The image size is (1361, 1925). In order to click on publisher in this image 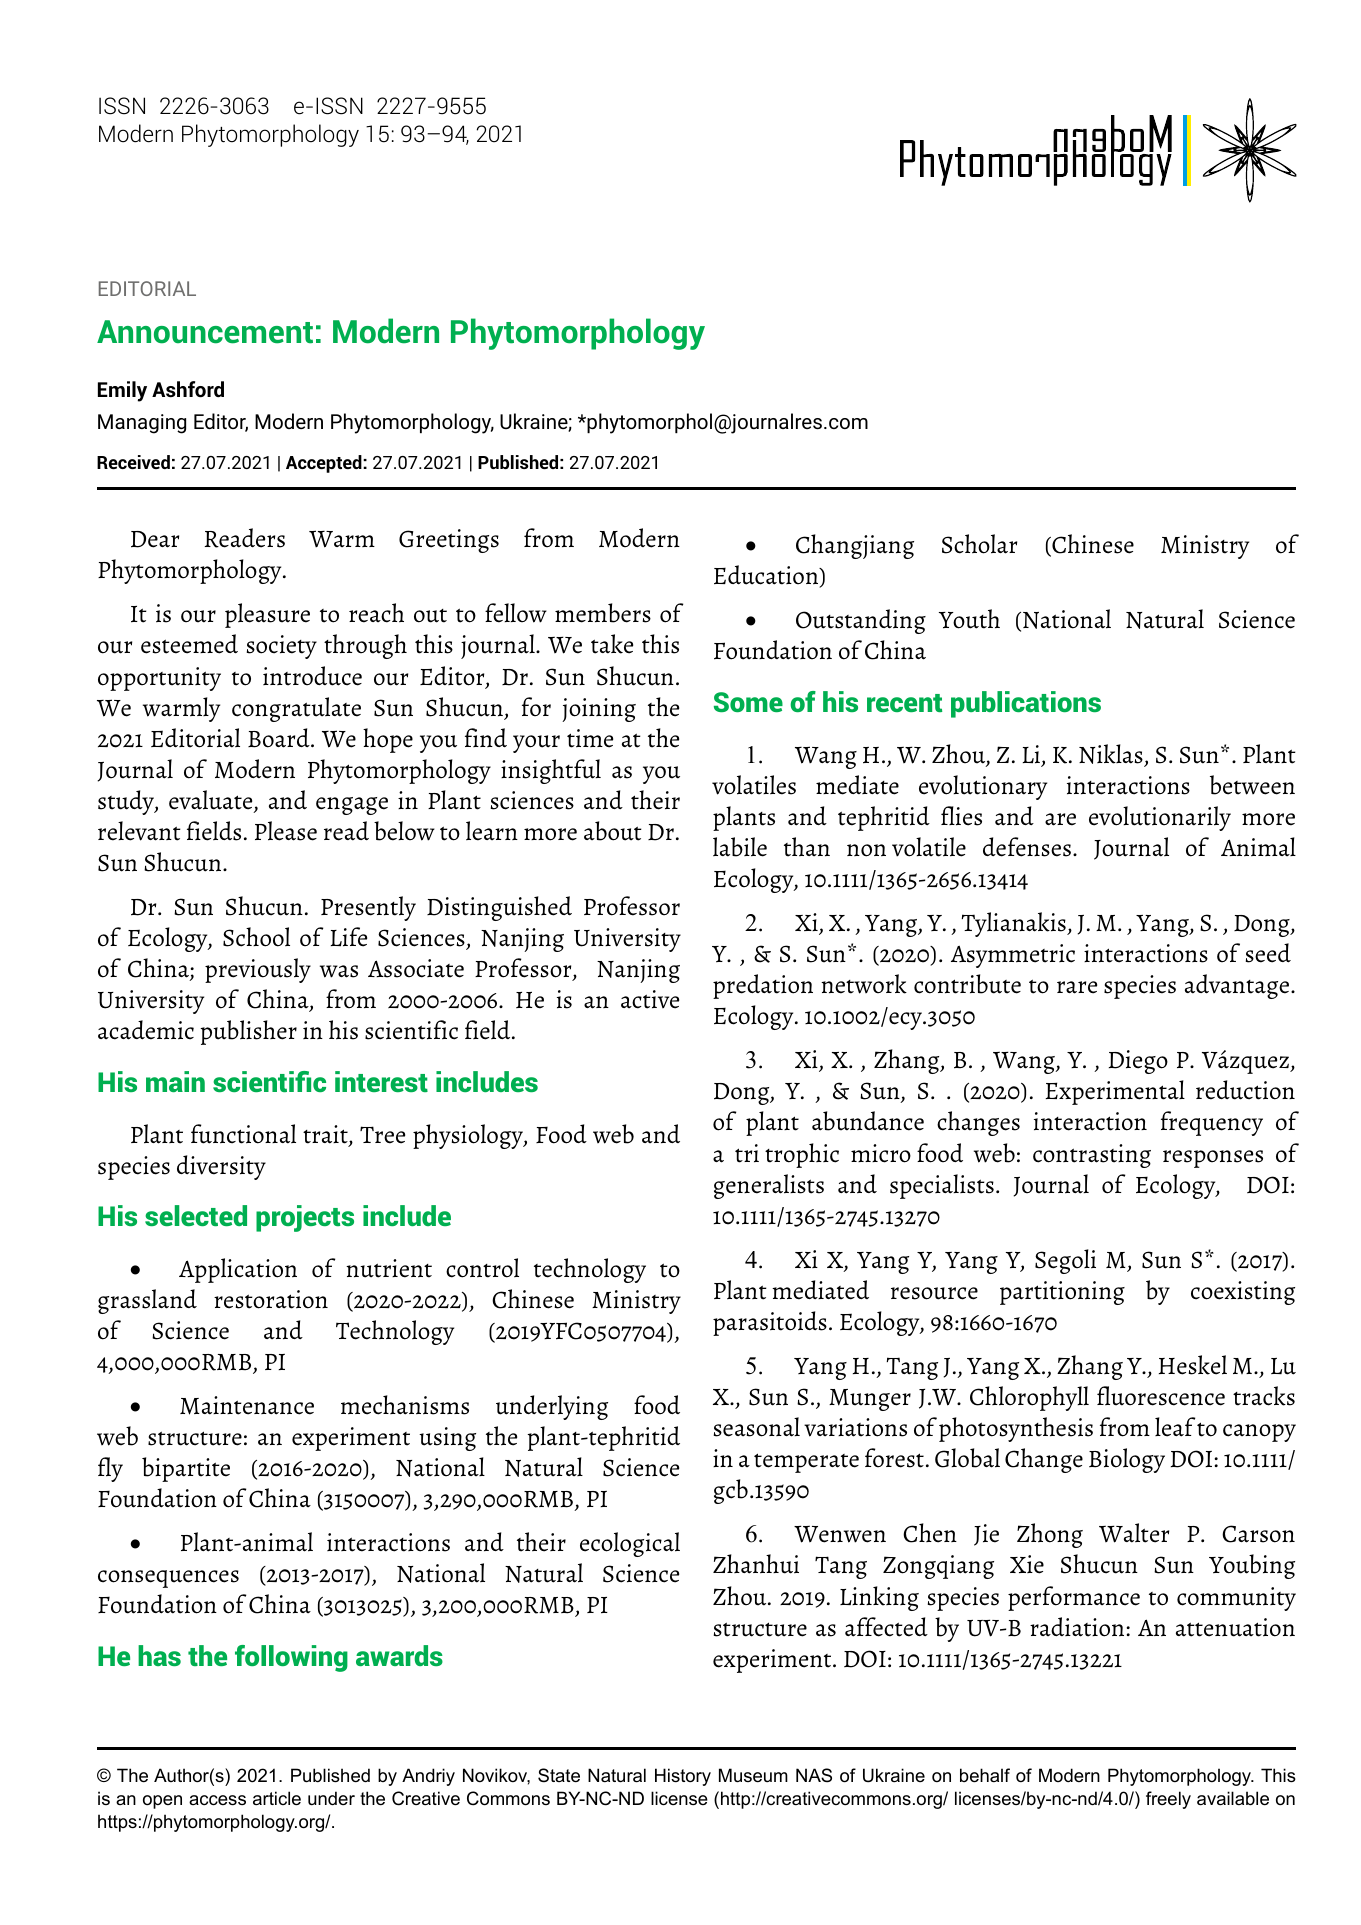, I will do `click(248, 1032)`.
